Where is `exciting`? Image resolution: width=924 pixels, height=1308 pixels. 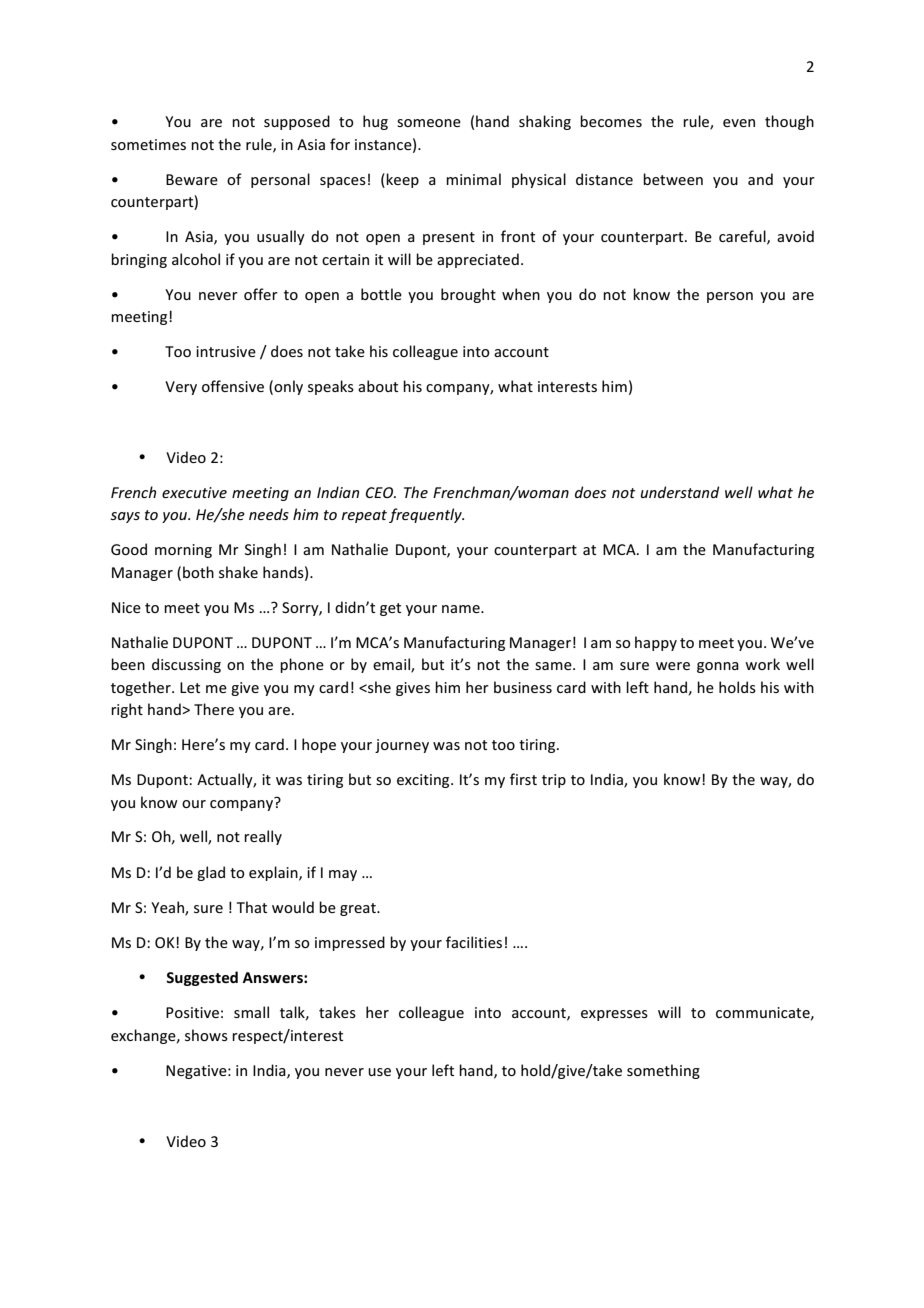
exciting is located at coordinates (424, 781).
